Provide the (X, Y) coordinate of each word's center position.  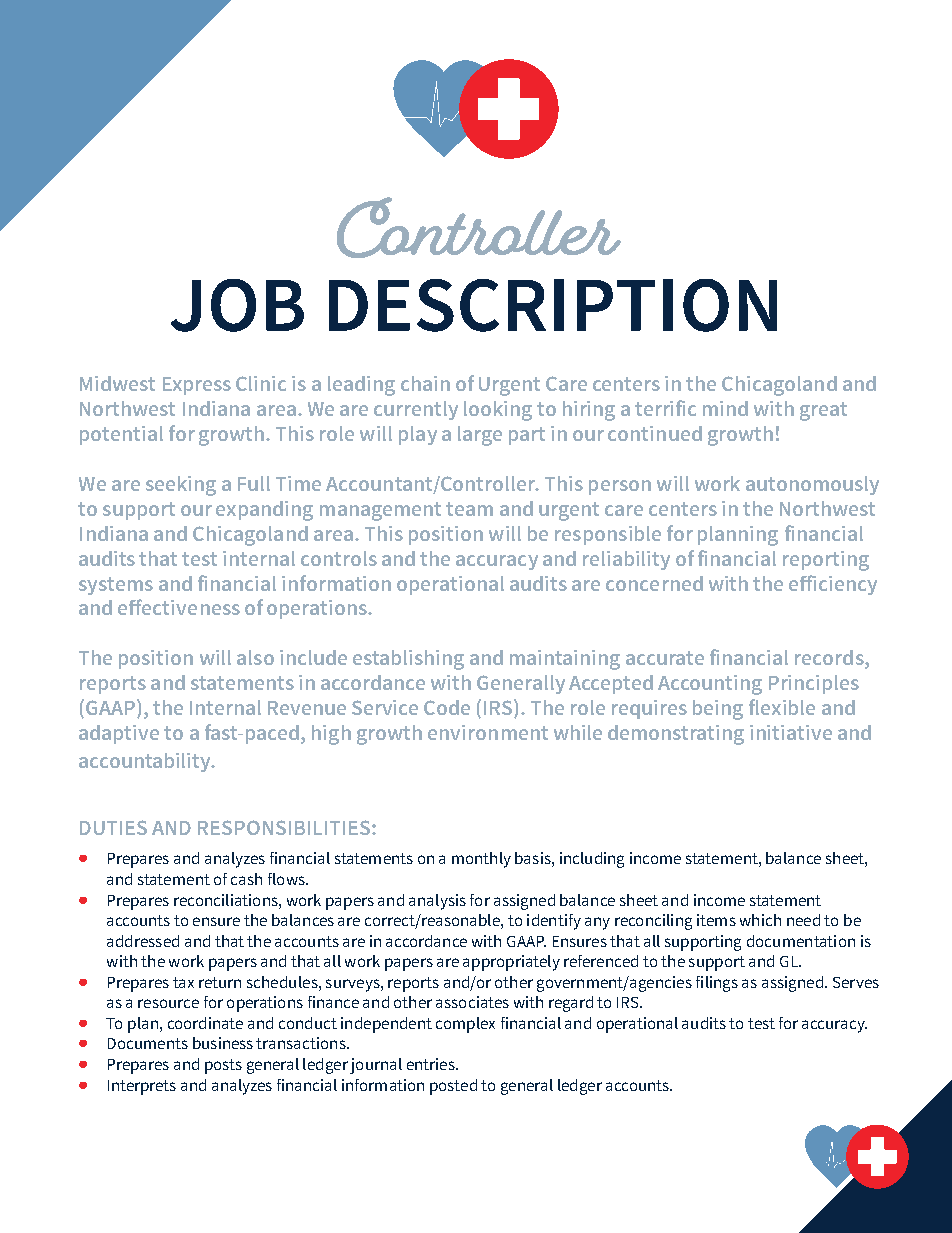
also (255, 657)
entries (432, 1064)
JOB (237, 305)
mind (725, 408)
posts (223, 1066)
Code (447, 707)
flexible (782, 707)
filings (717, 984)
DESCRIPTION (553, 305)
